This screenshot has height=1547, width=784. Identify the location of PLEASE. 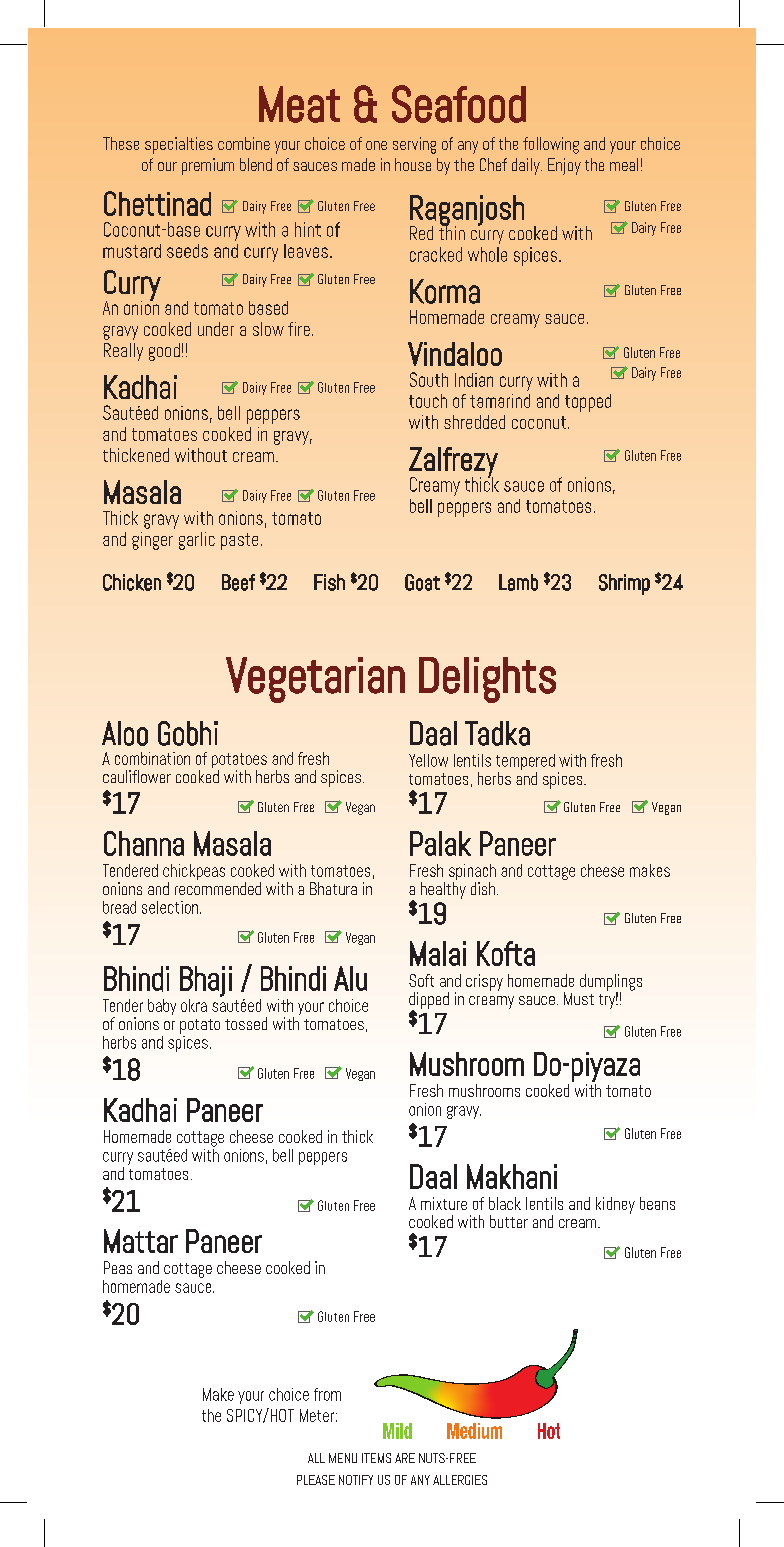
(316, 1480).
